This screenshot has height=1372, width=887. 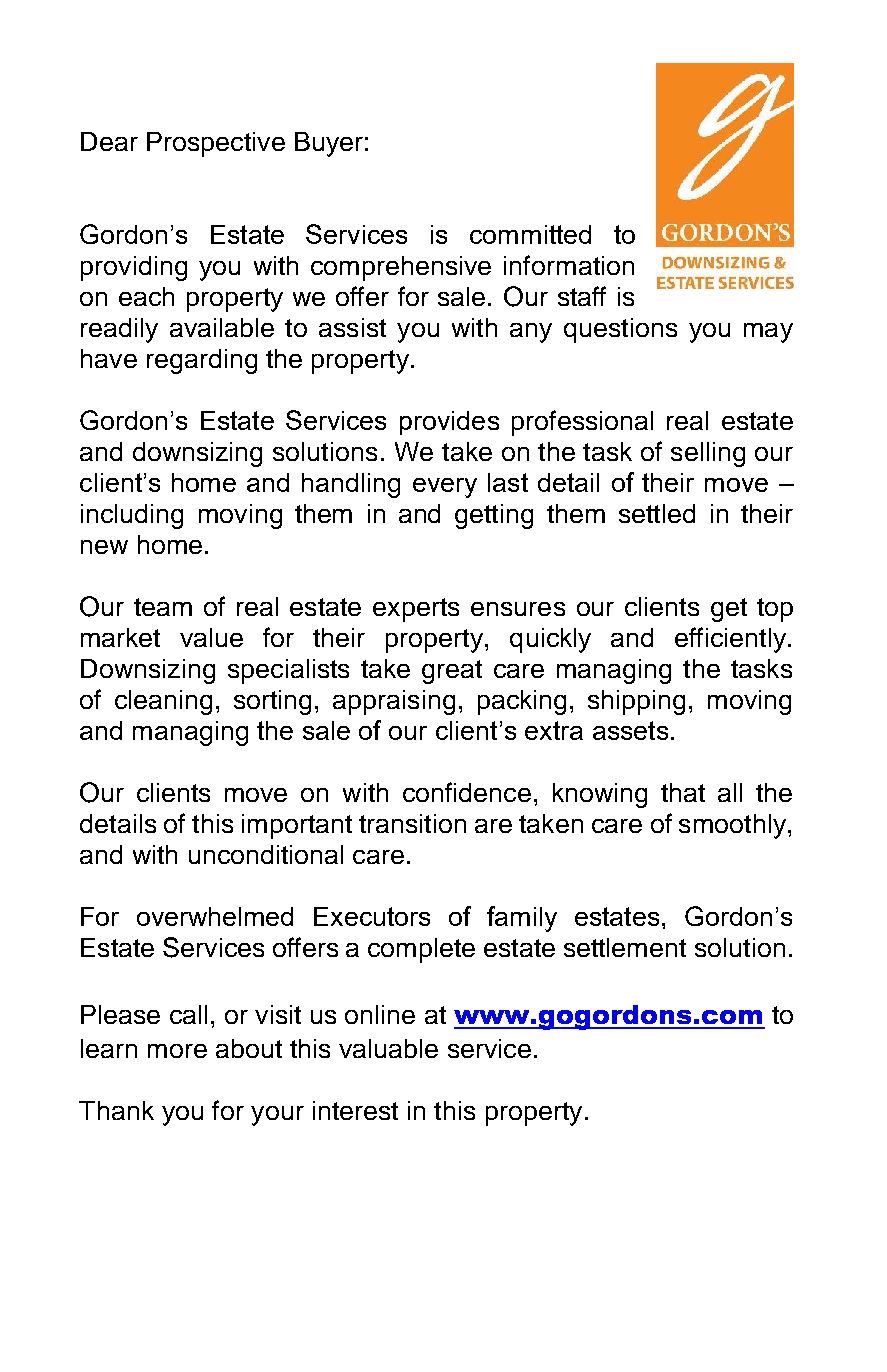 What do you see at coordinates (163, 702) in the screenshot?
I see `cleaning` at bounding box center [163, 702].
